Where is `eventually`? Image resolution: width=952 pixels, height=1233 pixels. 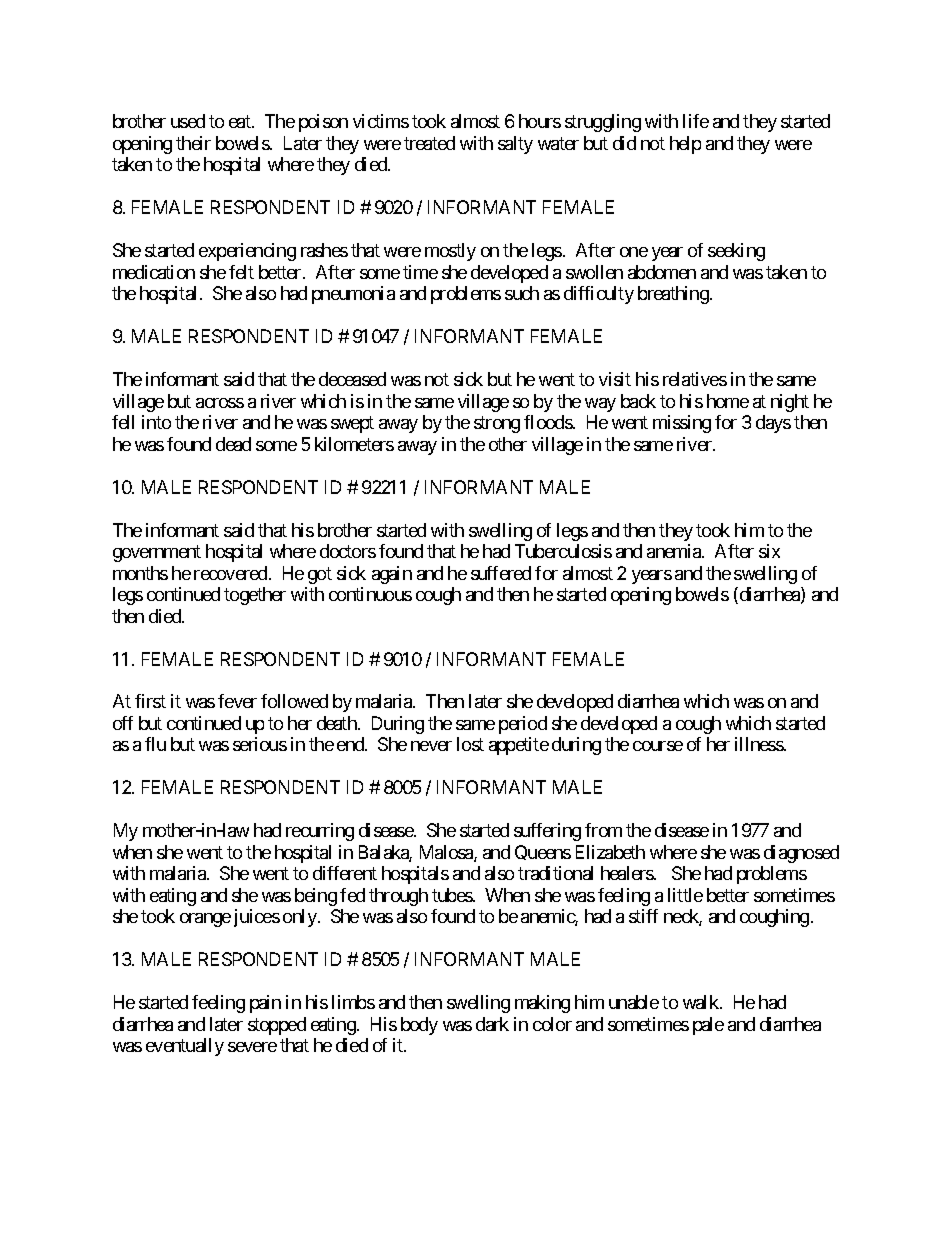
eventually is located at coordinates (185, 1047).
